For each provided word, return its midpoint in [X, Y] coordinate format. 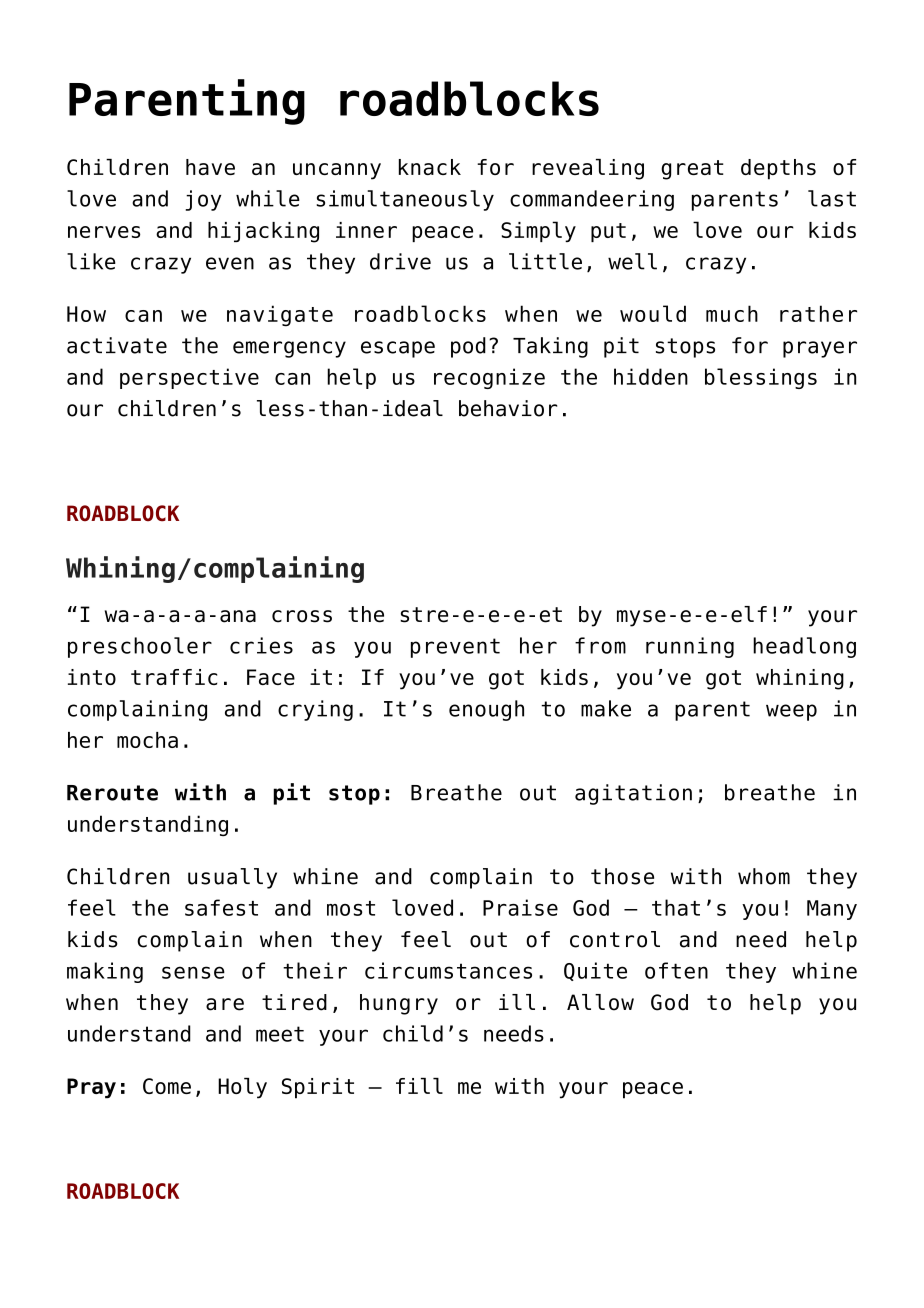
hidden [651, 376]
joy [203, 200]
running [690, 647]
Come [167, 1086]
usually [232, 878]
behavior [508, 408]
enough [486, 710]
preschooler [140, 647]
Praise [520, 907]
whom [764, 876]
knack [430, 167]
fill [419, 1086]
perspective [189, 378]
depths [778, 169]
